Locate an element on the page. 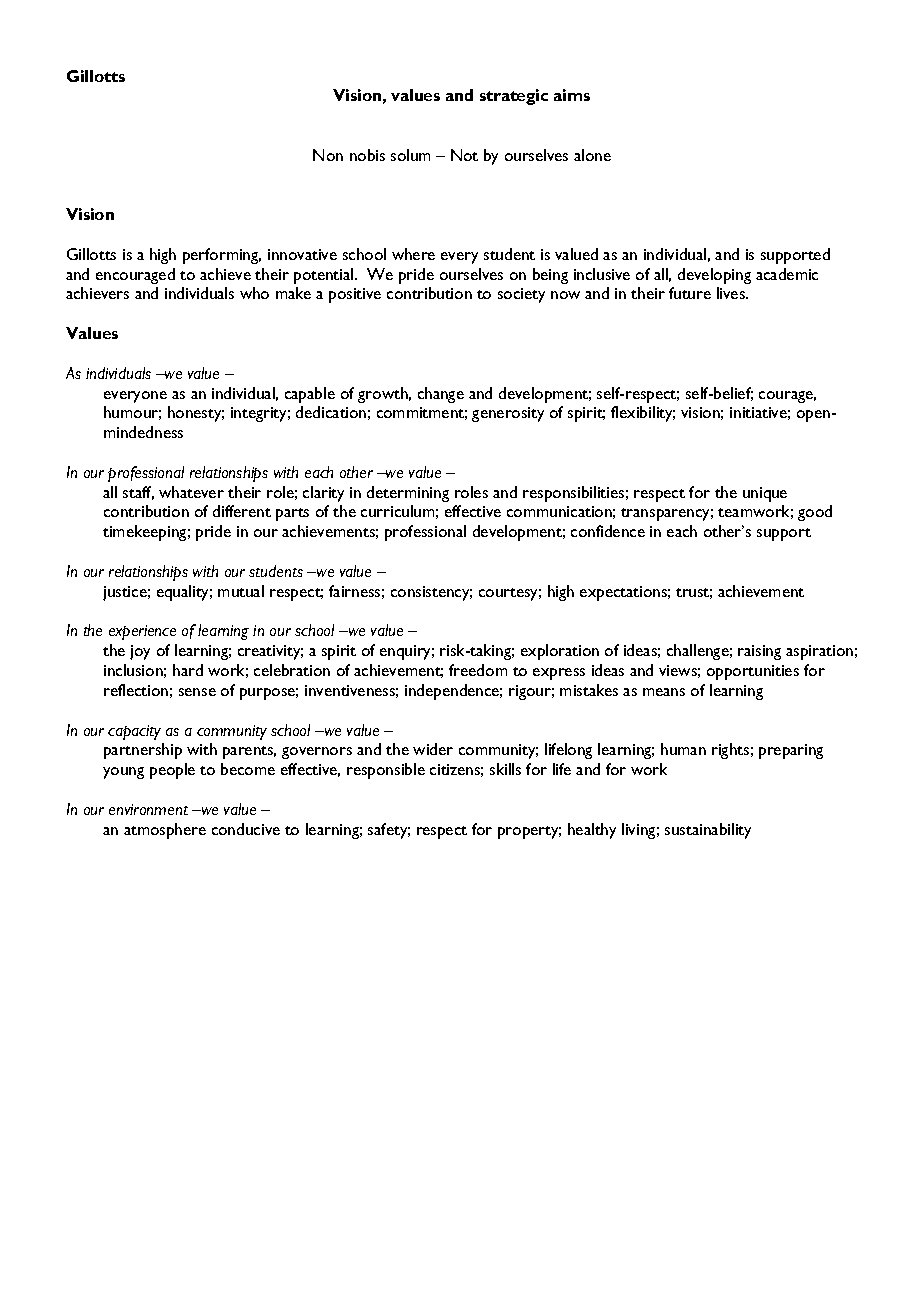  raising is located at coordinates (759, 652).
